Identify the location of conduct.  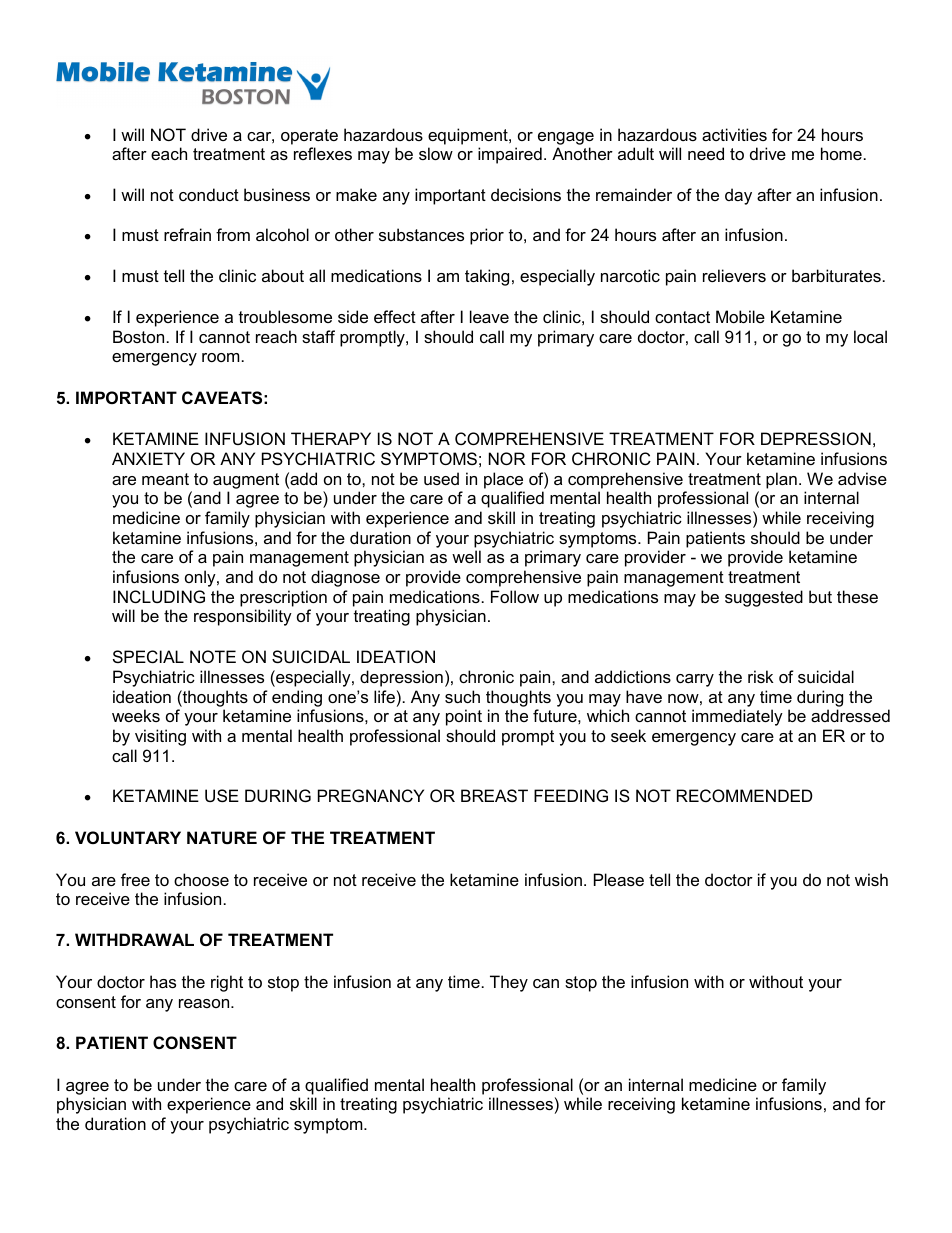
(209, 194).
